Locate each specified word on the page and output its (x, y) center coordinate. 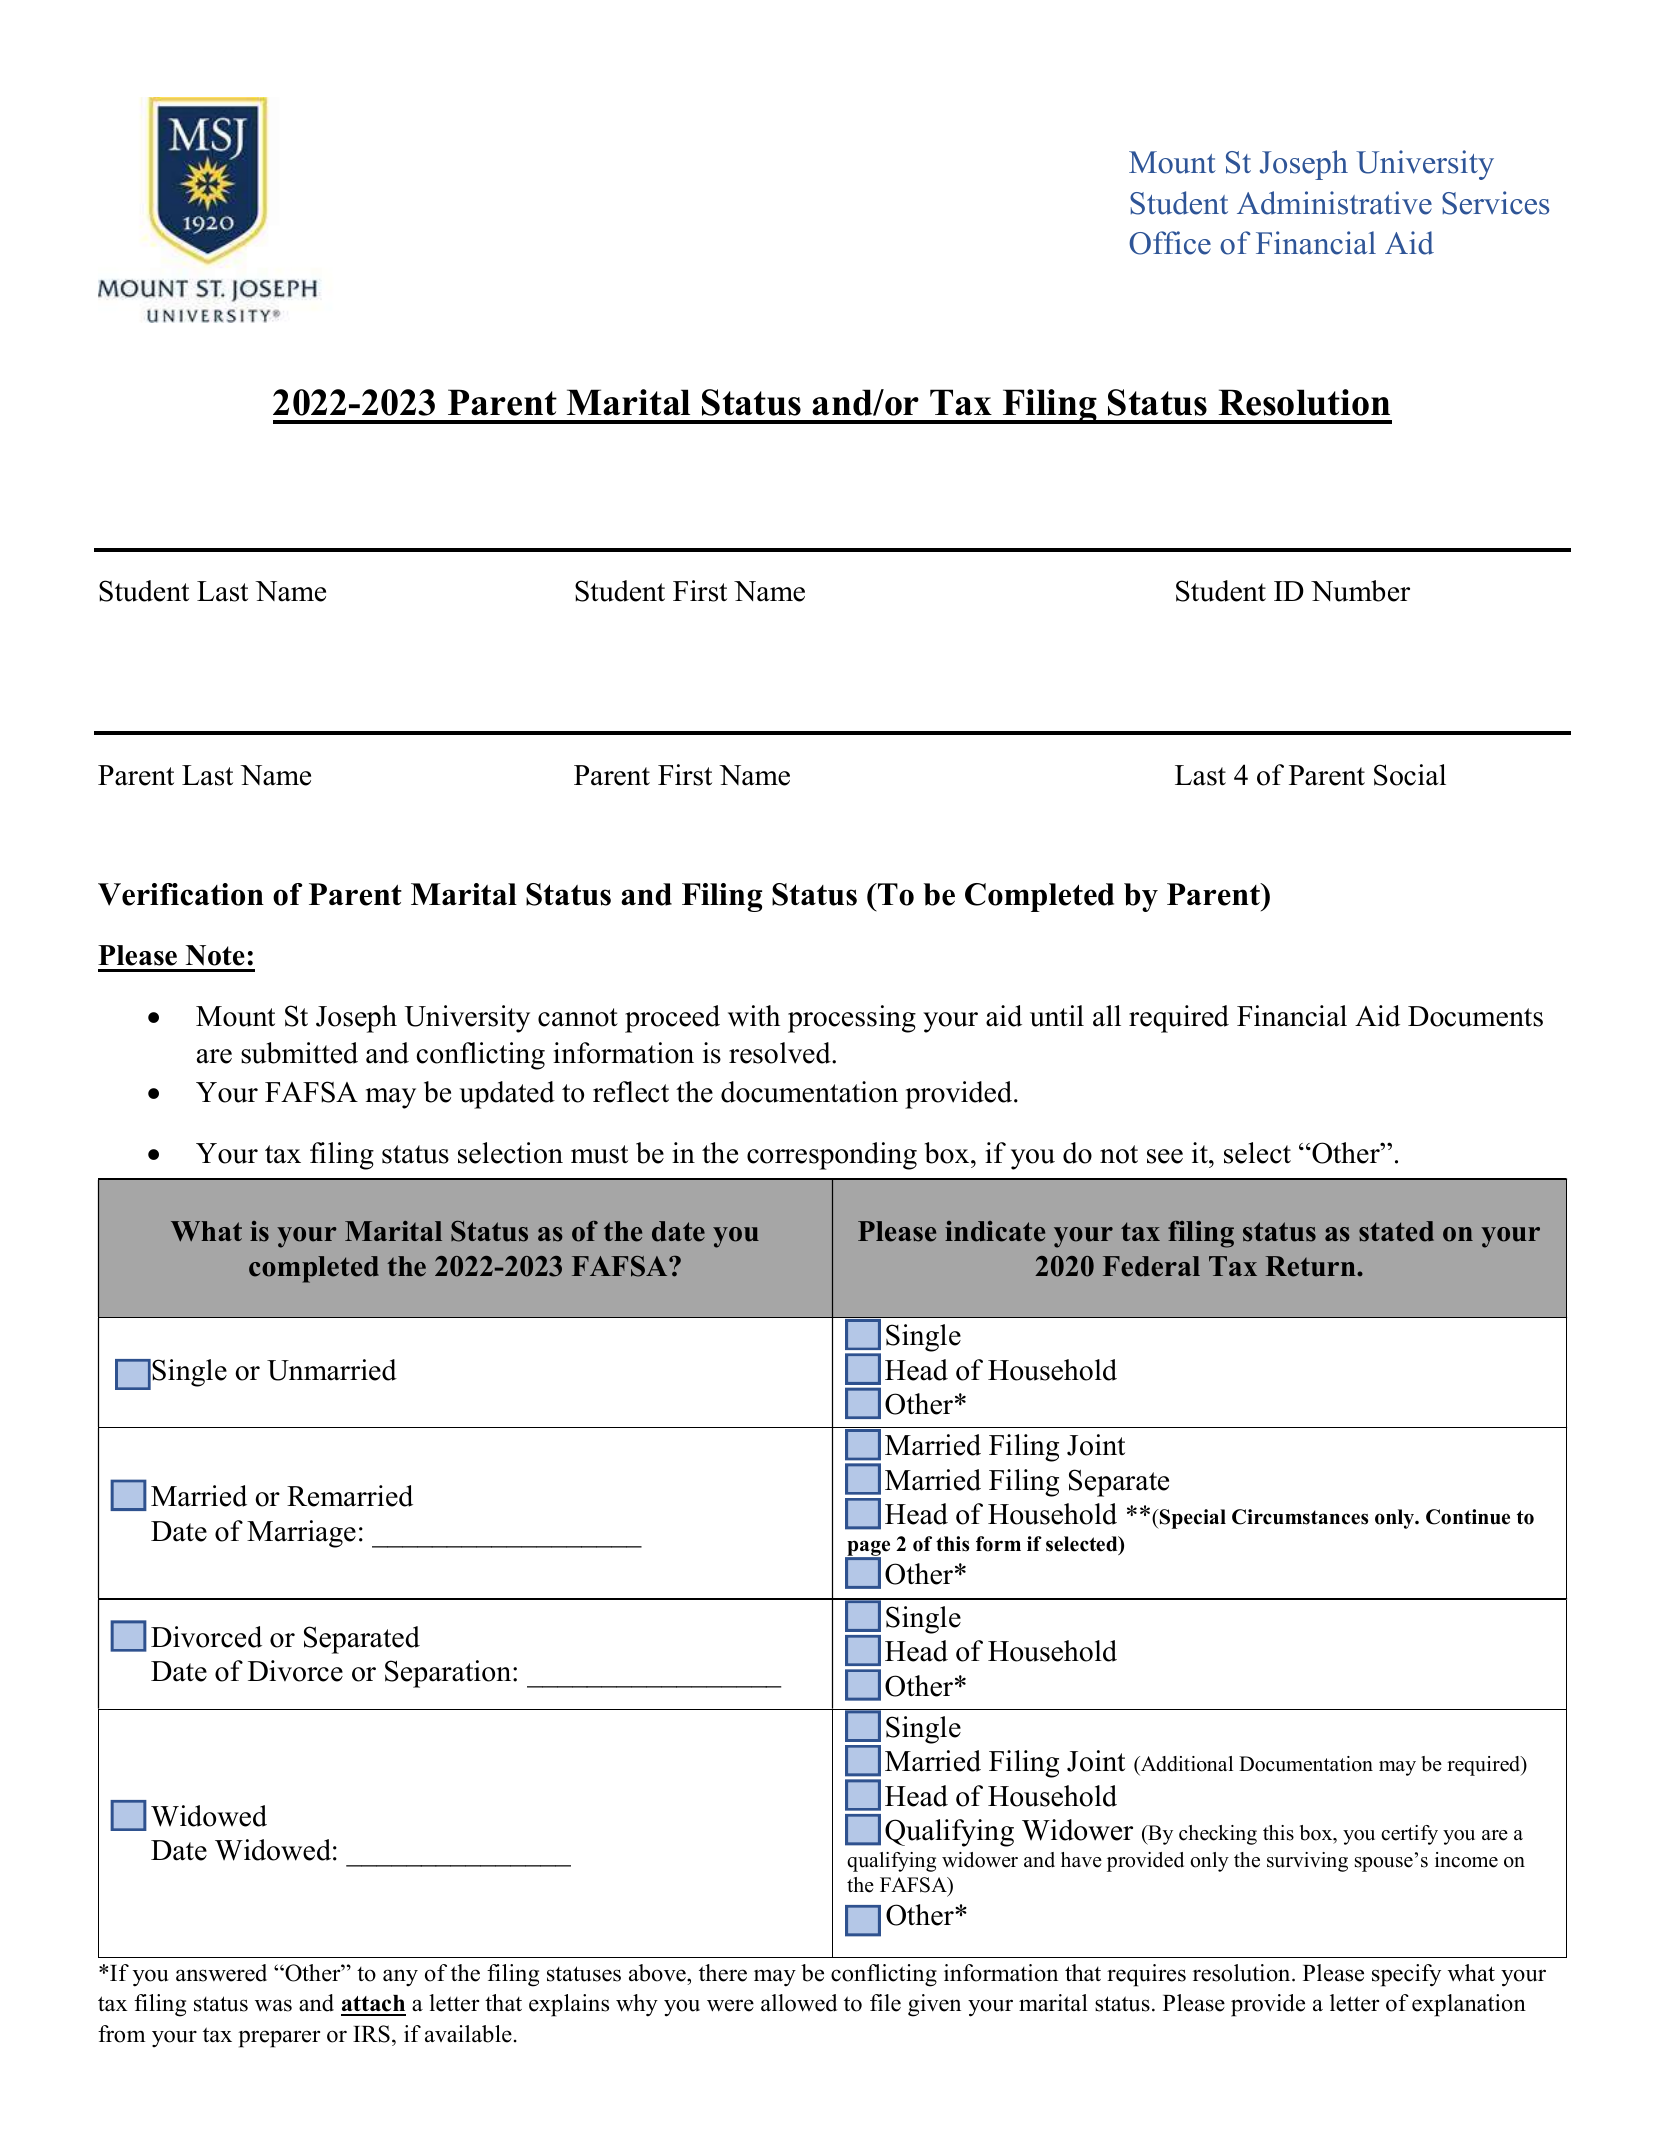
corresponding (832, 1156)
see (1165, 1156)
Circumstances (1300, 1517)
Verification (181, 894)
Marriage (301, 1534)
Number (1360, 591)
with (754, 1016)
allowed (799, 2003)
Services (1495, 203)
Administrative (1334, 203)
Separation (449, 1674)
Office (1170, 243)
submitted (299, 1053)
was (273, 2005)
